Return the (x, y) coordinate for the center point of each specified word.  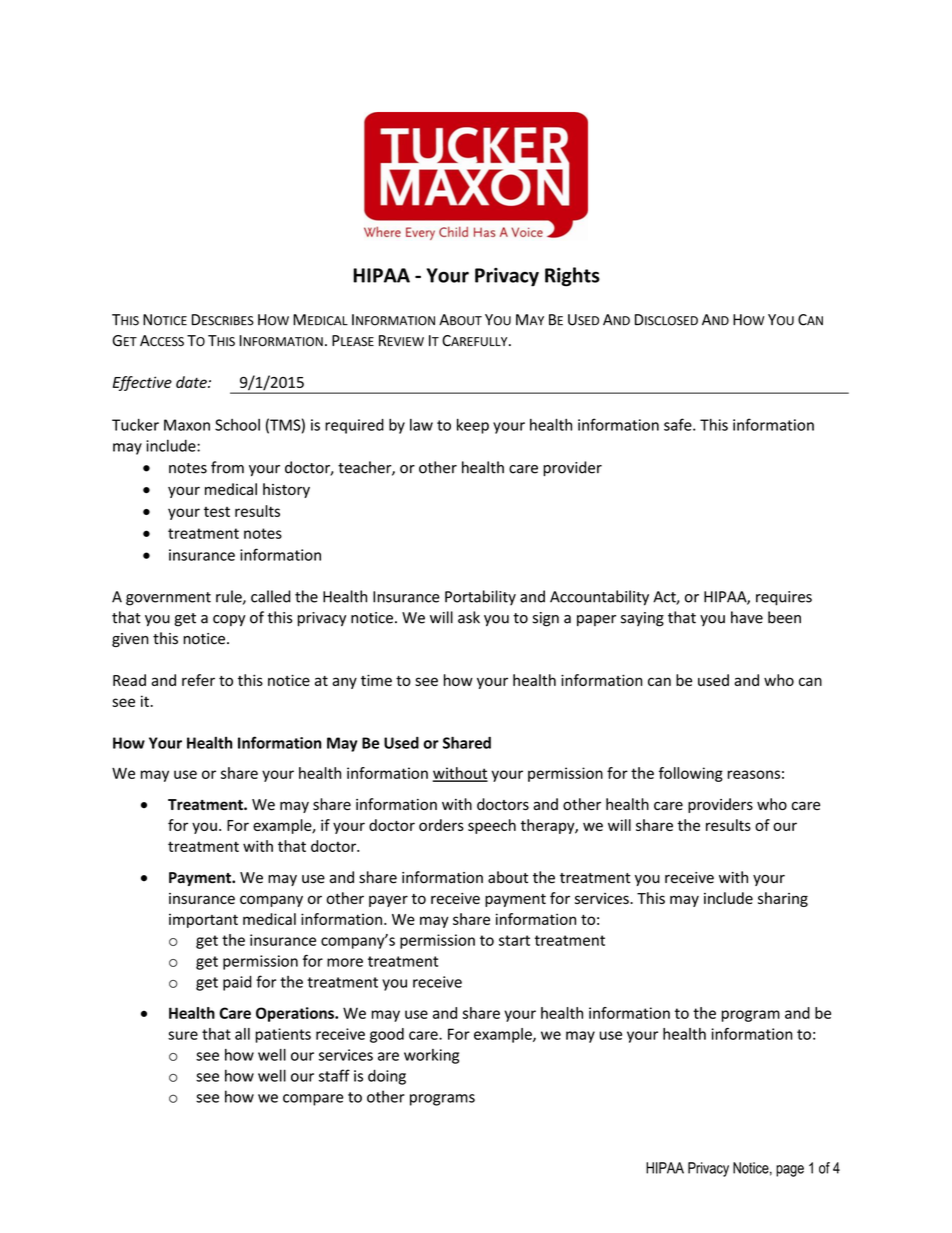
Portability (480, 598)
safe (679, 424)
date (192, 382)
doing (387, 1077)
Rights (572, 277)
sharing (783, 899)
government (168, 599)
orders (441, 825)
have (747, 617)
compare (313, 1100)
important (203, 921)
